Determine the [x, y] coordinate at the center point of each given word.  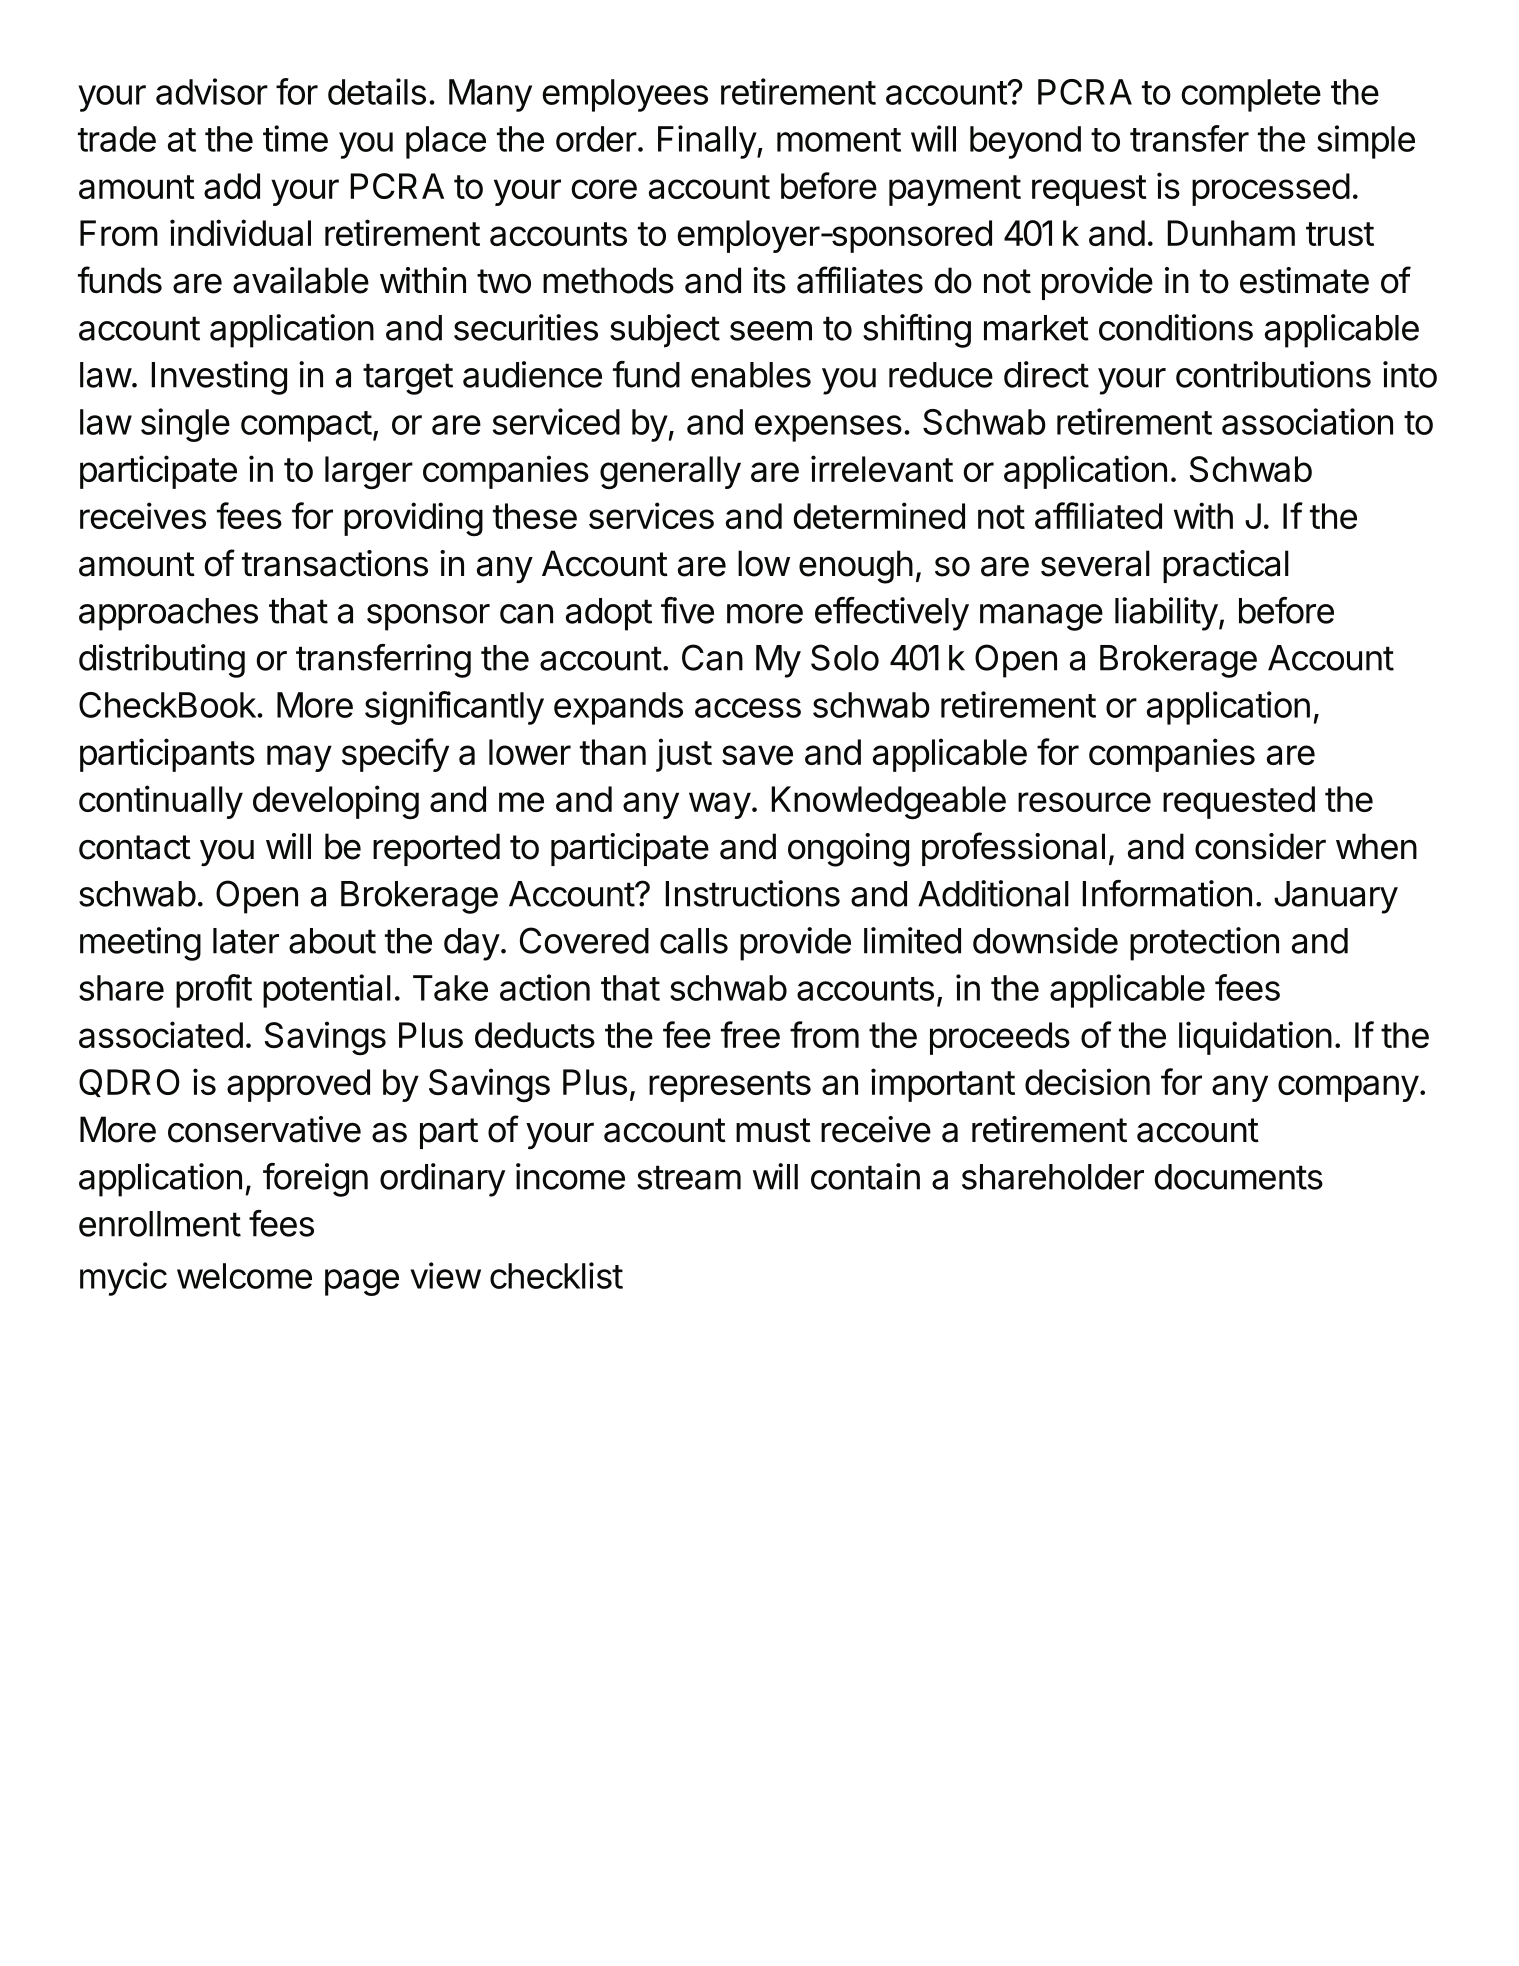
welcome [244, 1276]
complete [1251, 95]
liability [1166, 614]
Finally [707, 142]
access [748, 708]
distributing [162, 661]
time [295, 138]
